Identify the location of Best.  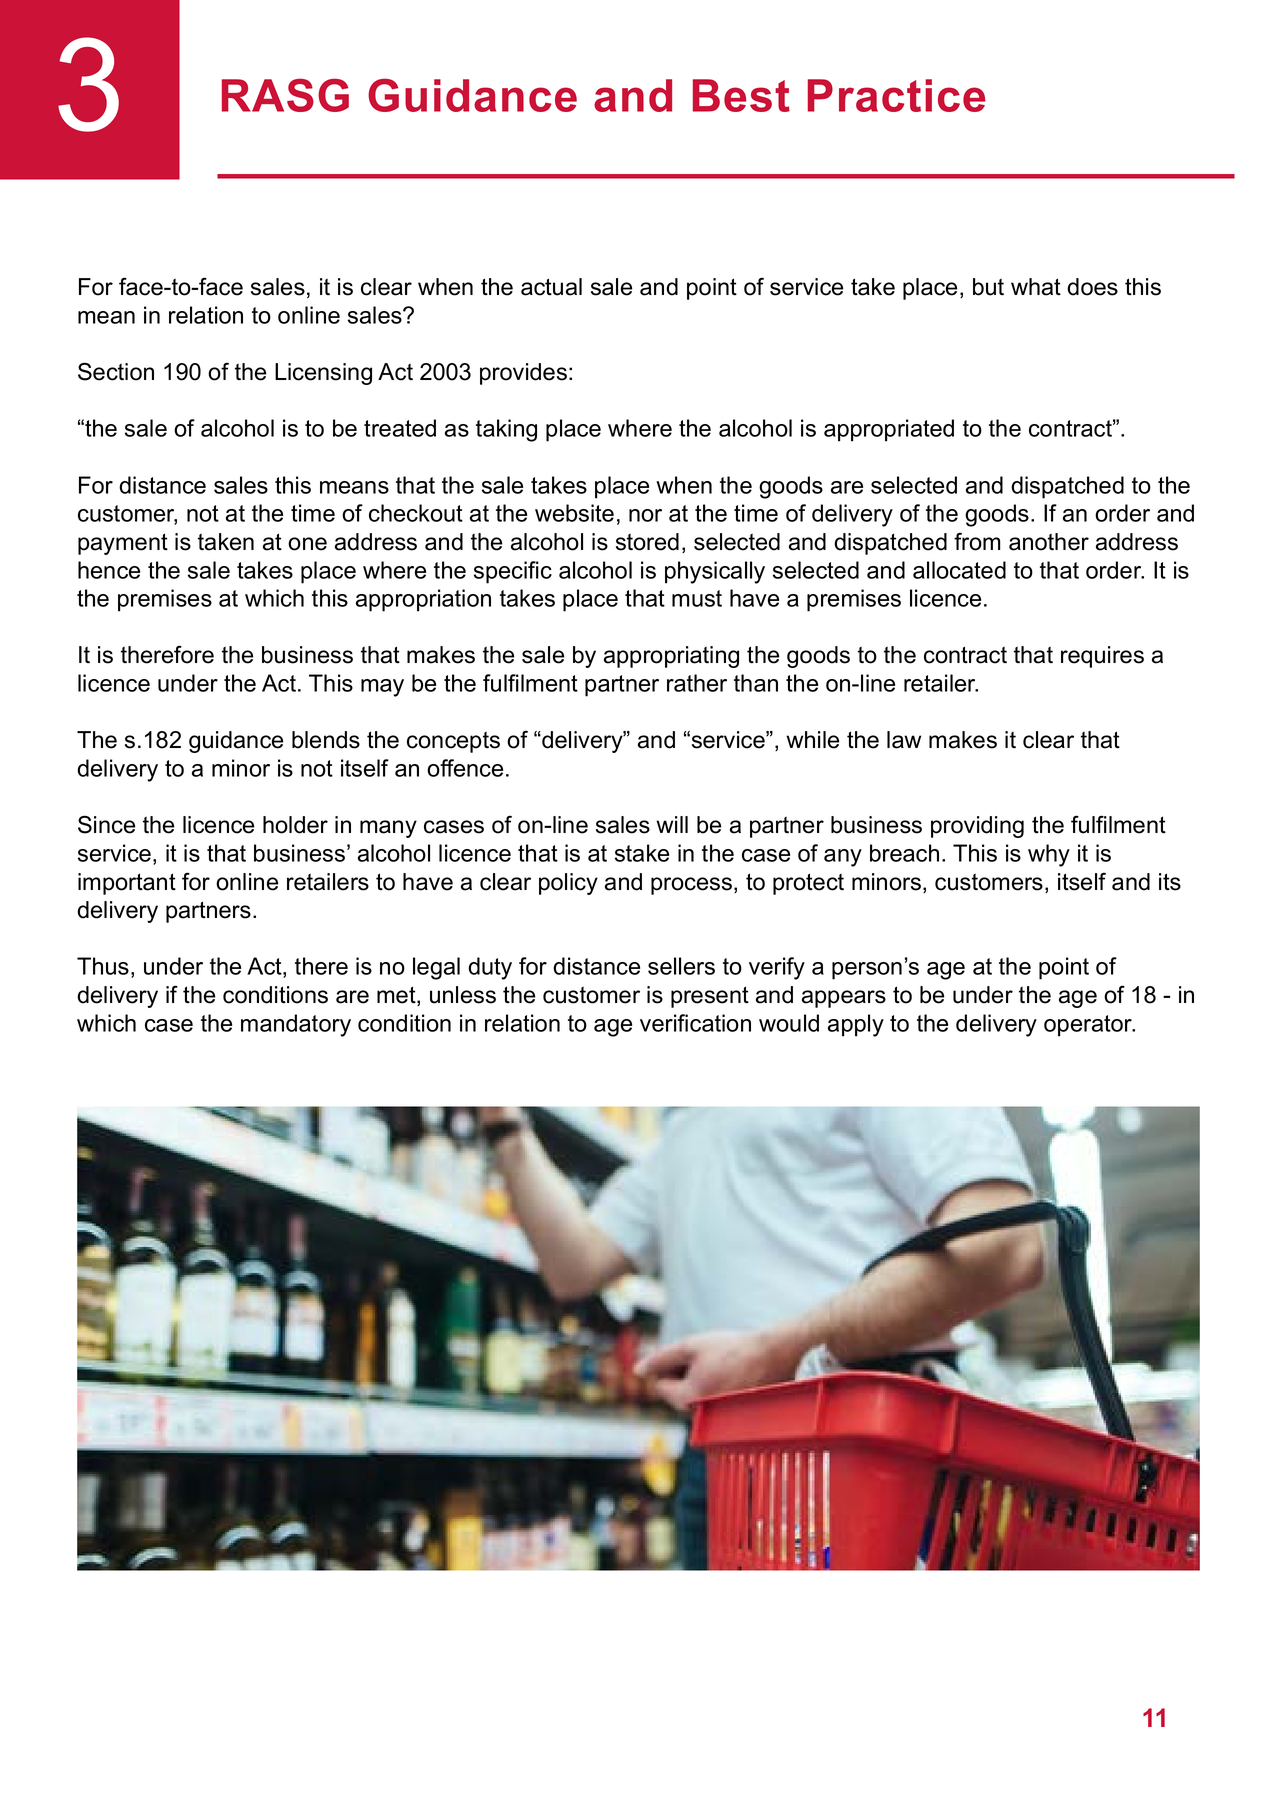
(741, 95).
